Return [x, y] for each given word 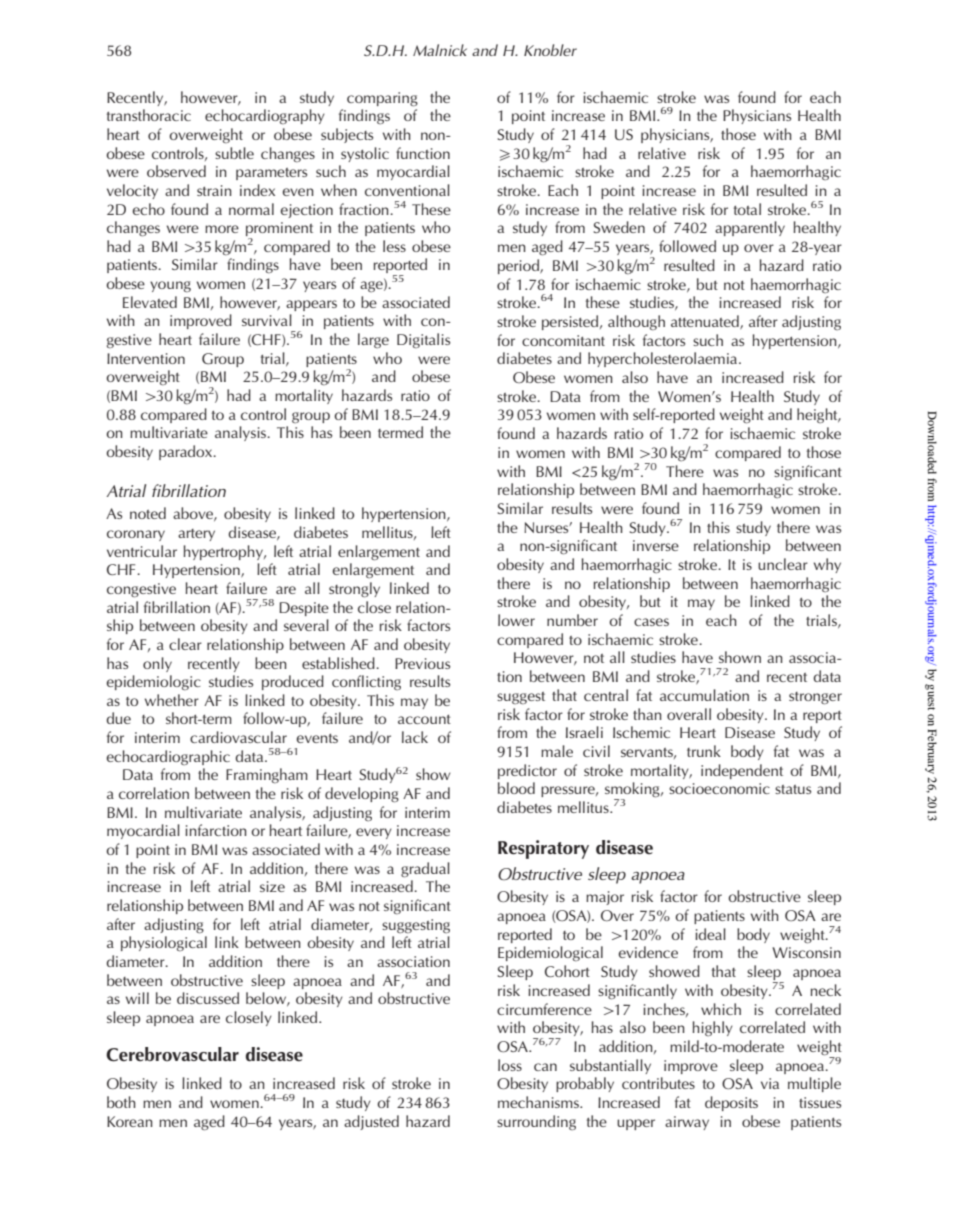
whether [172, 700]
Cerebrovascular [172, 1054]
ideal [710, 934]
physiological [164, 944]
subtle [234, 153]
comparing [382, 99]
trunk [704, 751]
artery [196, 535]
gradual [425, 870]
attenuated [706, 322]
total [747, 209]
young [170, 287]
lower [516, 620]
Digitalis [423, 341]
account [424, 719]
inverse [656, 545]
